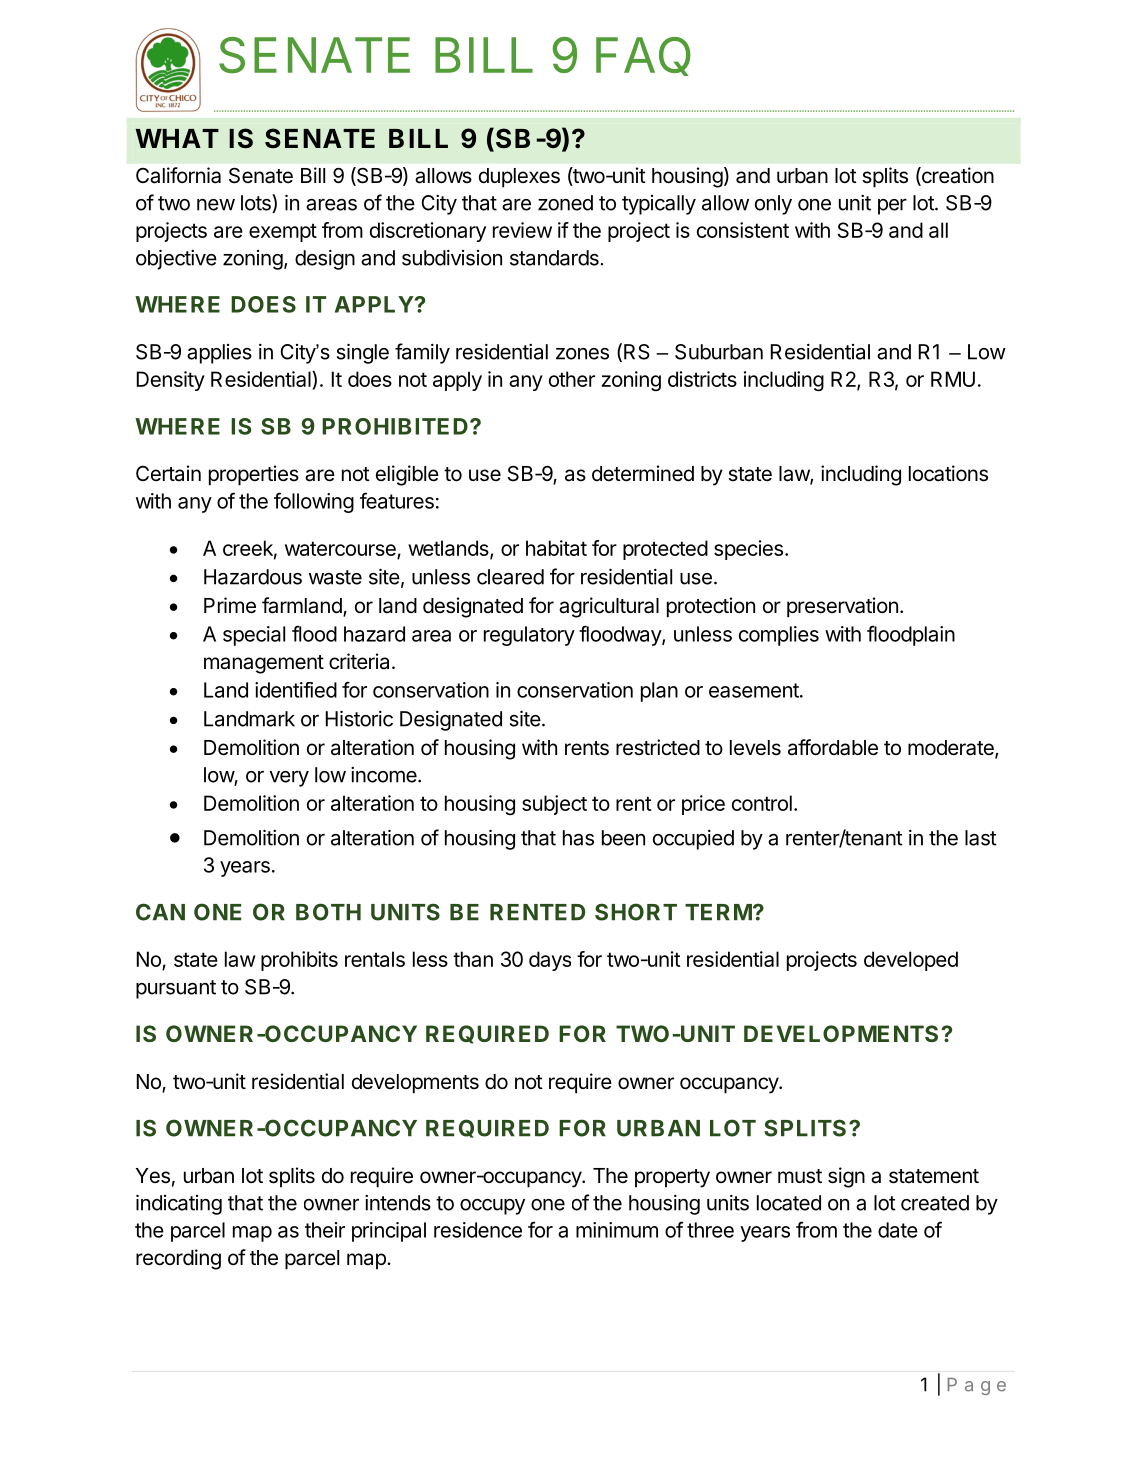 The width and height of the document is (1147, 1484). I want to click on their, so click(325, 1230).
